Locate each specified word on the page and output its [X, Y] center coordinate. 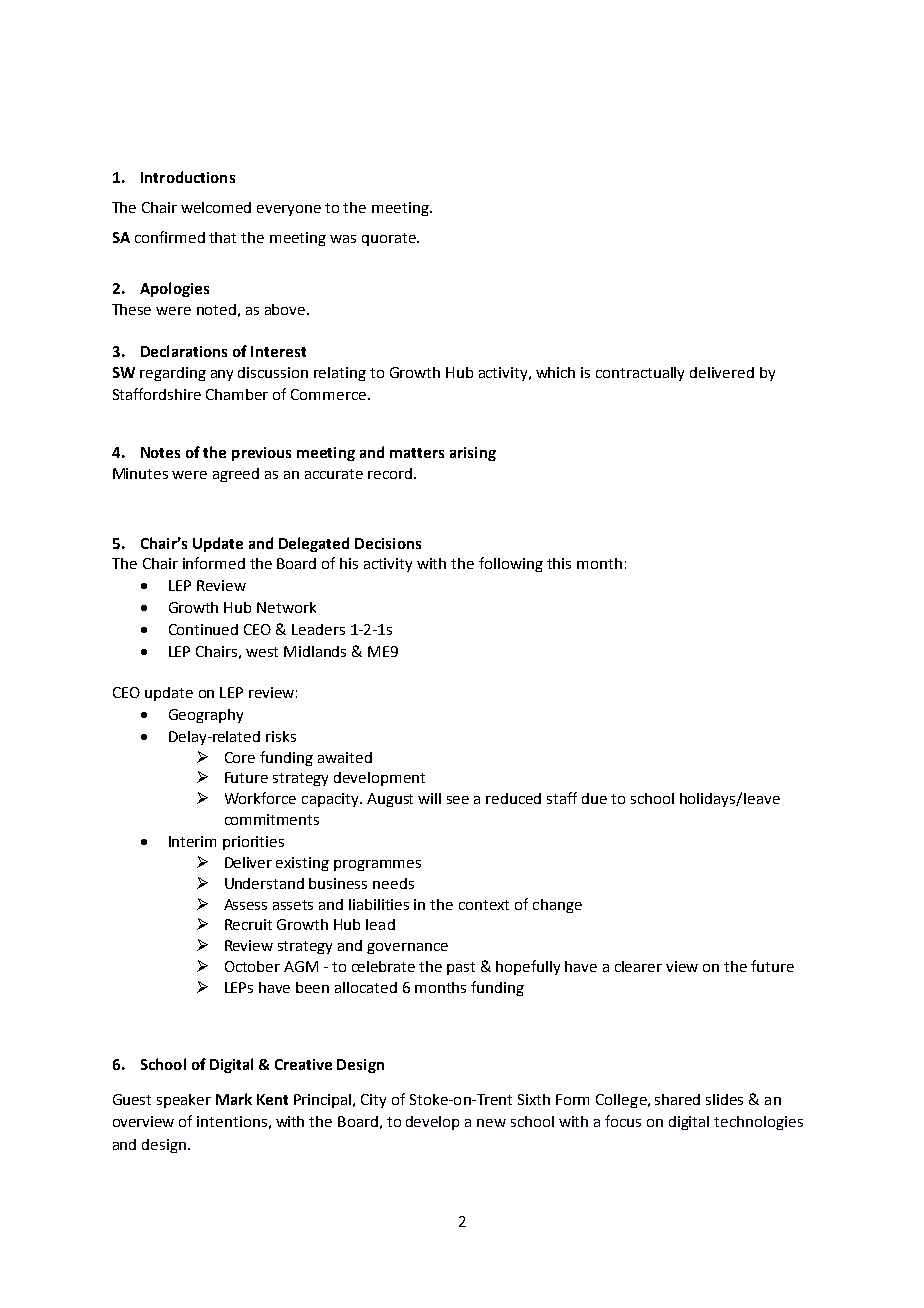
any [222, 375]
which [555, 372]
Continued [203, 629]
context [484, 905]
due [594, 798]
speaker [184, 1101]
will [429, 798]
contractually [640, 374]
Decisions [388, 543]
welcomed [216, 207]
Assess [245, 904]
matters [417, 453]
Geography [206, 716]
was [343, 239]
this [559, 563]
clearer [638, 966]
